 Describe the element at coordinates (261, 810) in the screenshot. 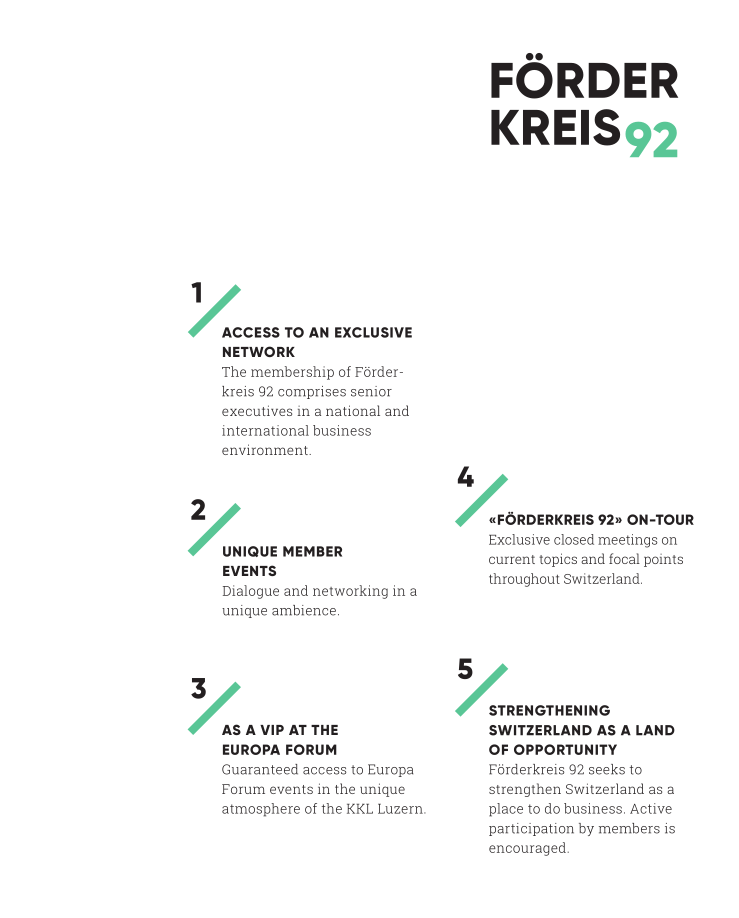

I see `atmosphere` at that location.
